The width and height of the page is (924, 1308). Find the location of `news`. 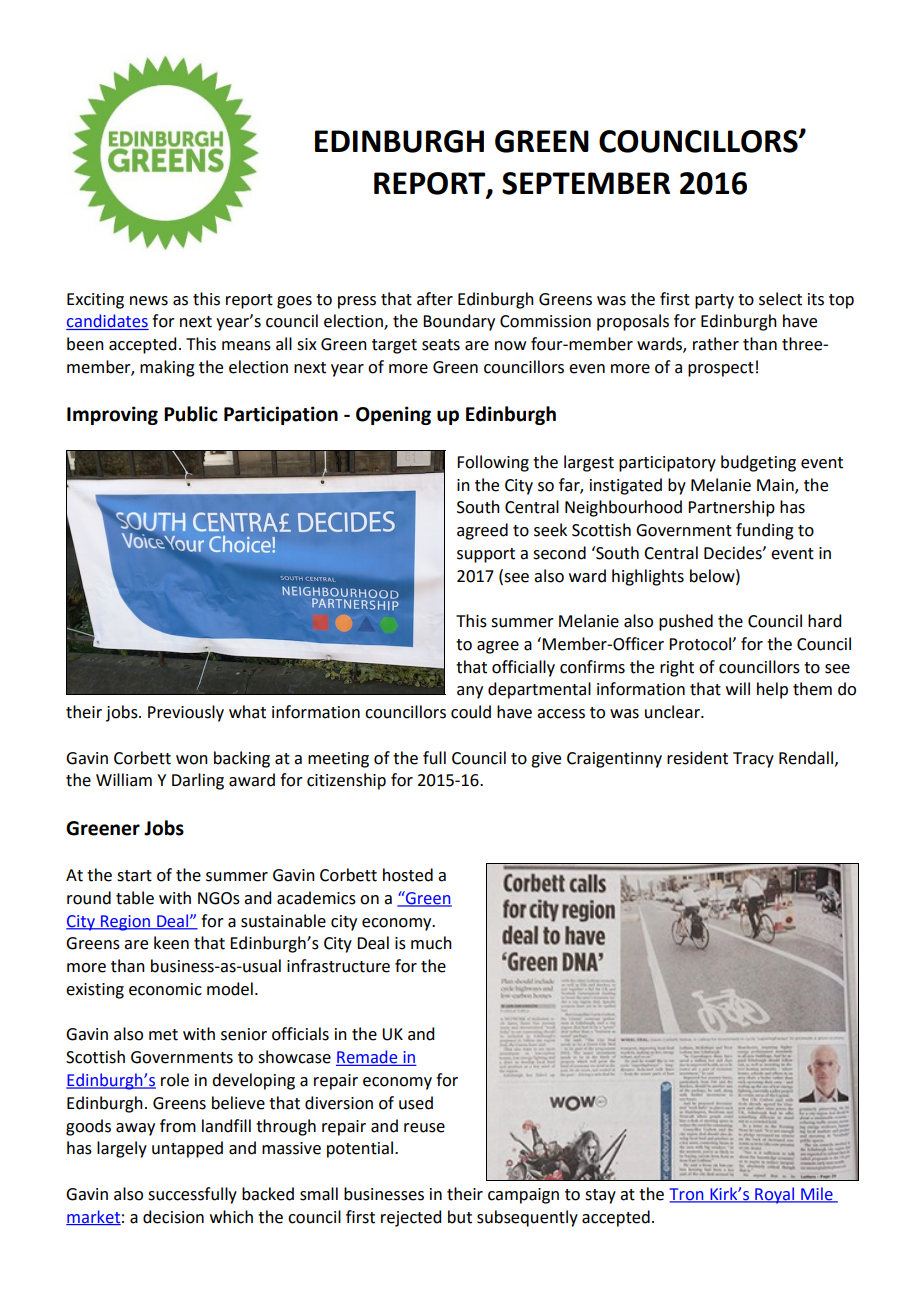

news is located at coordinates (149, 301).
